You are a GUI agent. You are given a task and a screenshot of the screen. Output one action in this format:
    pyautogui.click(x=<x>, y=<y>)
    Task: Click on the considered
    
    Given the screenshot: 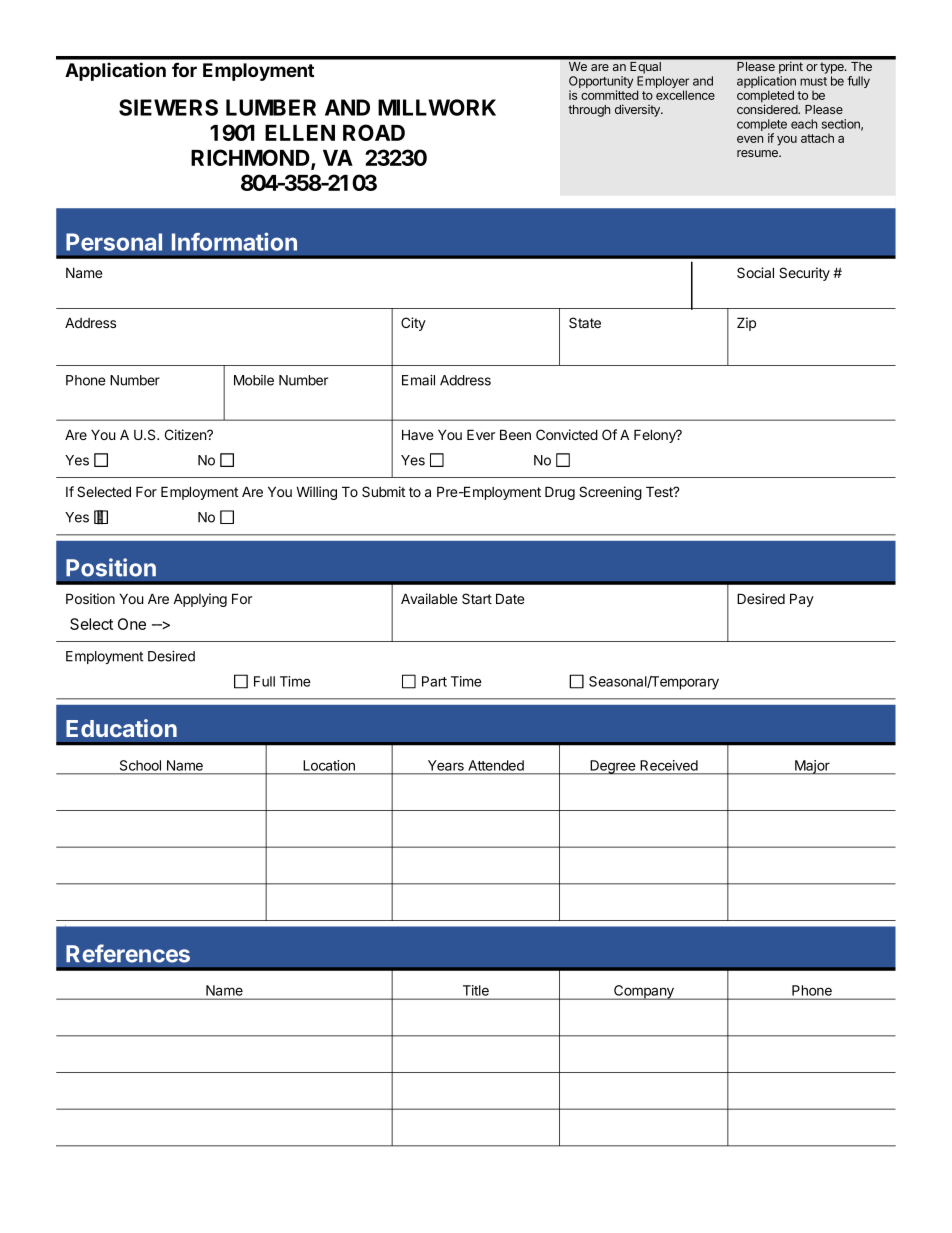 What is the action you would take?
    pyautogui.click(x=768, y=109)
